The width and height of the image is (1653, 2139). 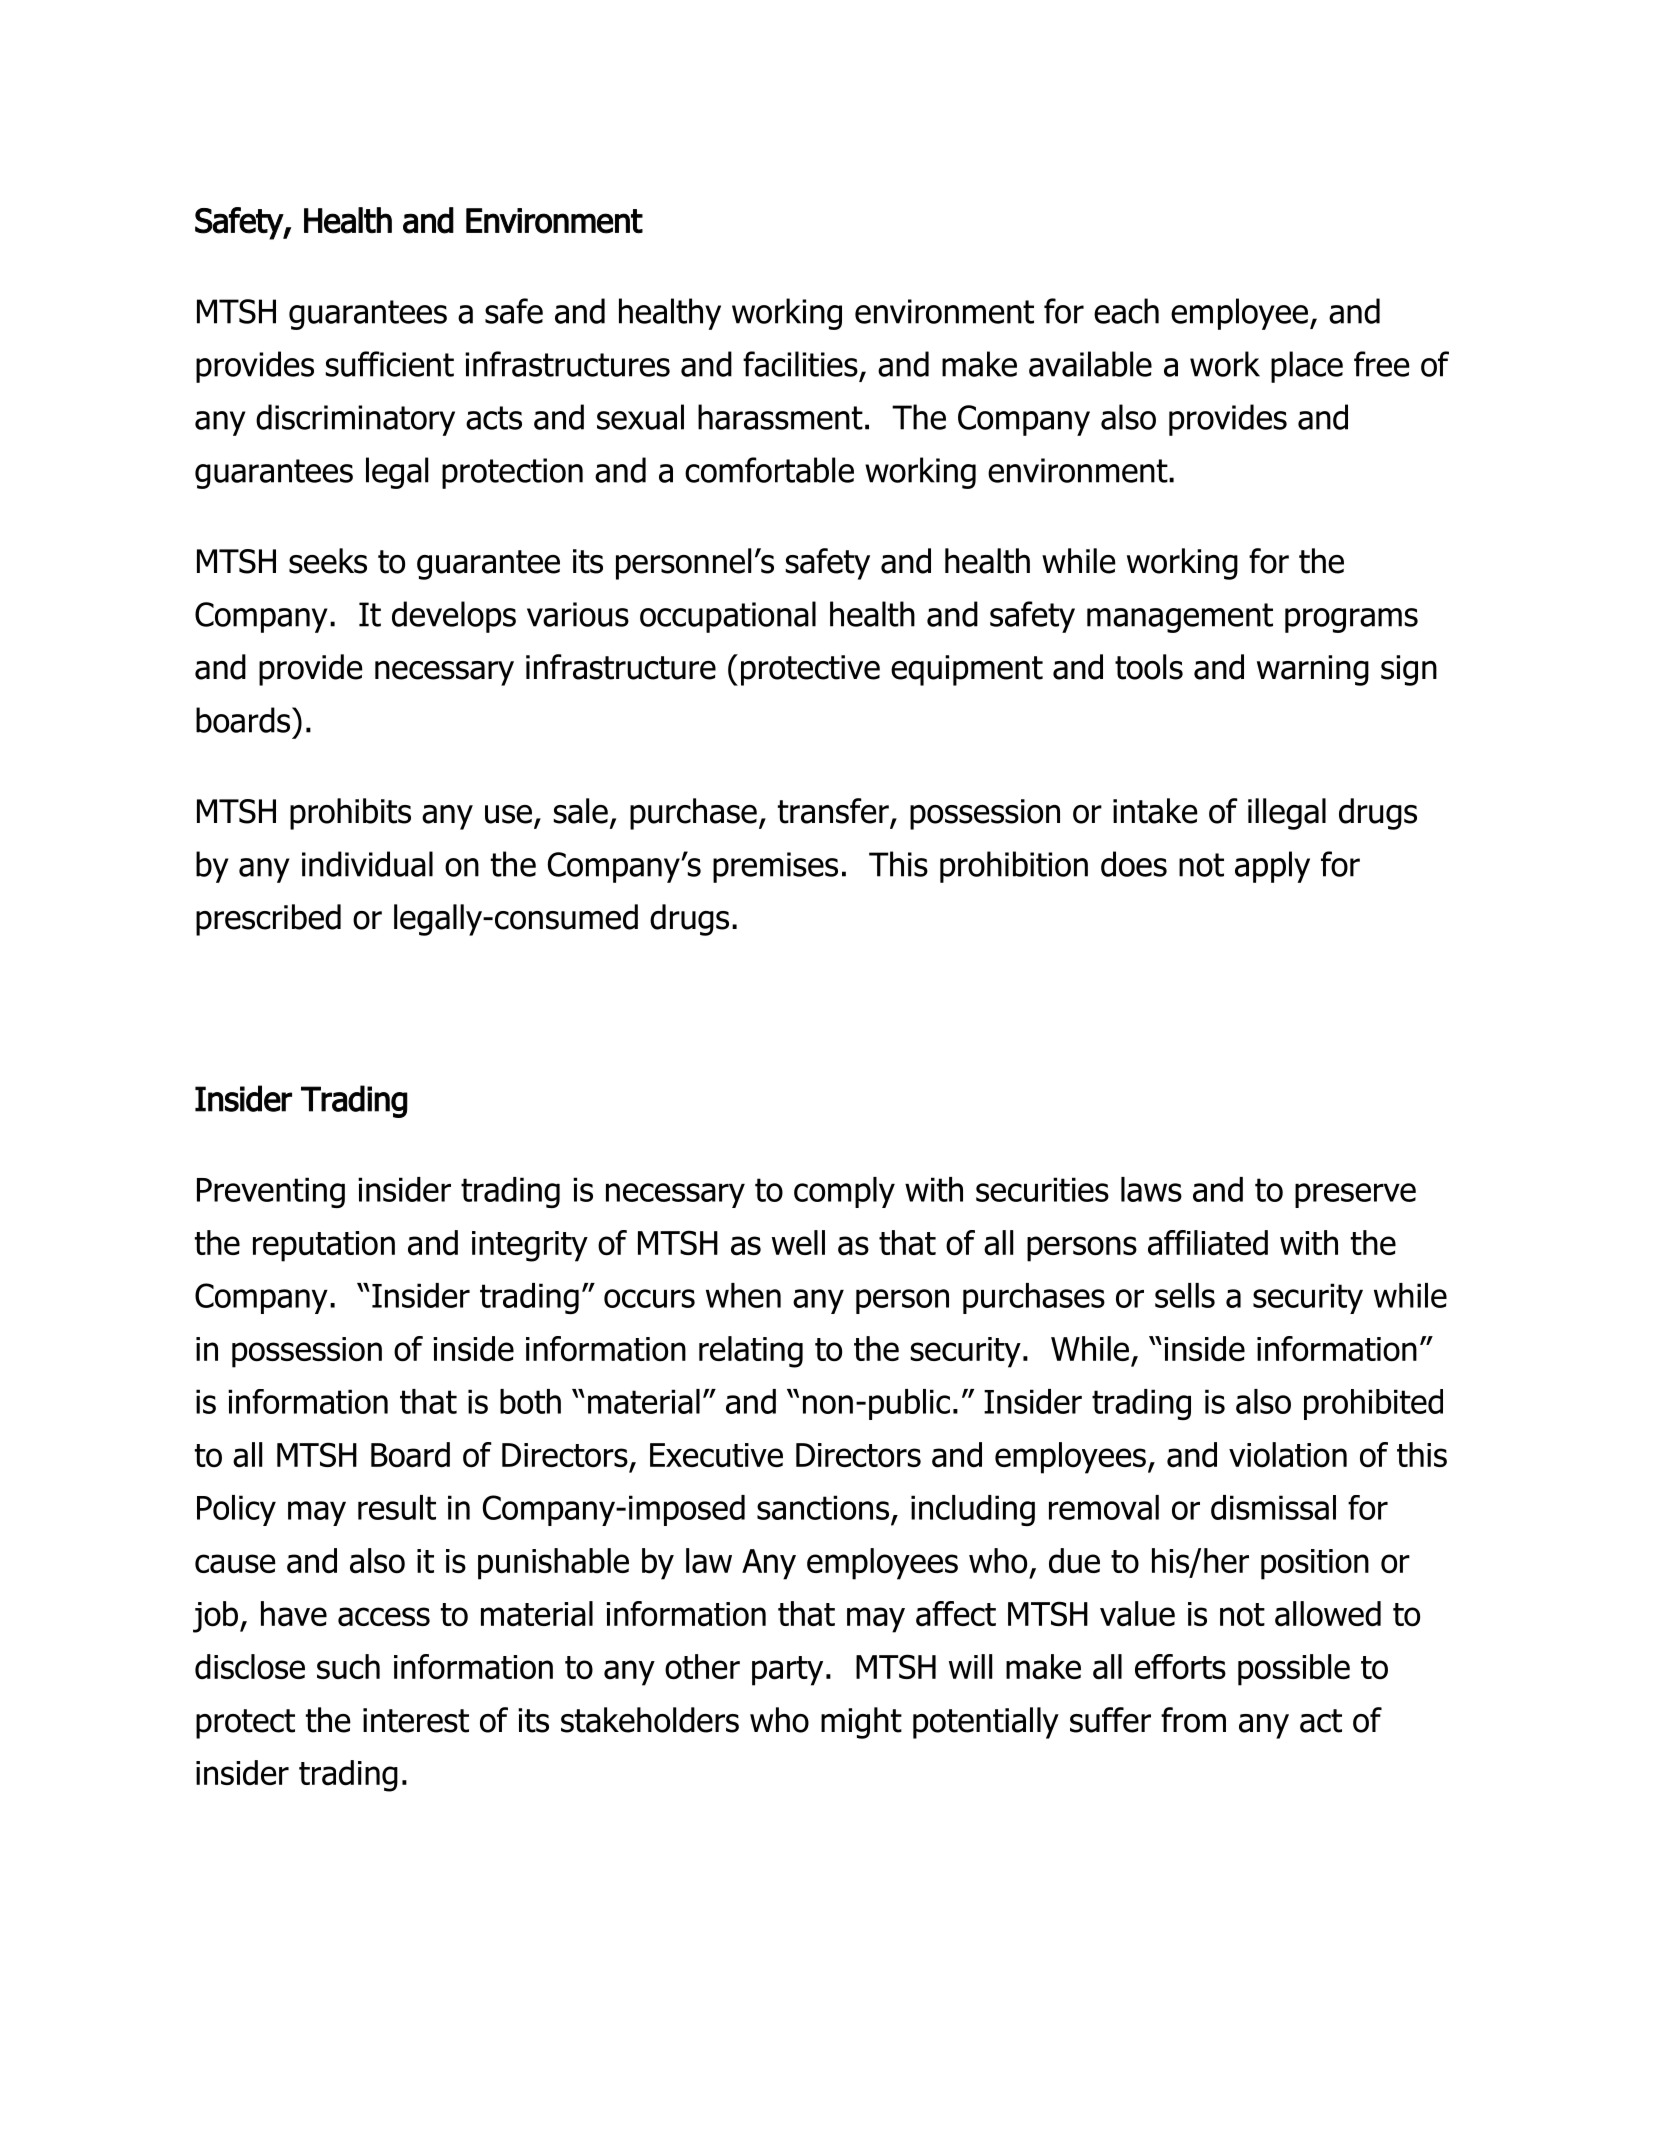 What do you see at coordinates (1294, 1670) in the image?
I see `possible` at bounding box center [1294, 1670].
